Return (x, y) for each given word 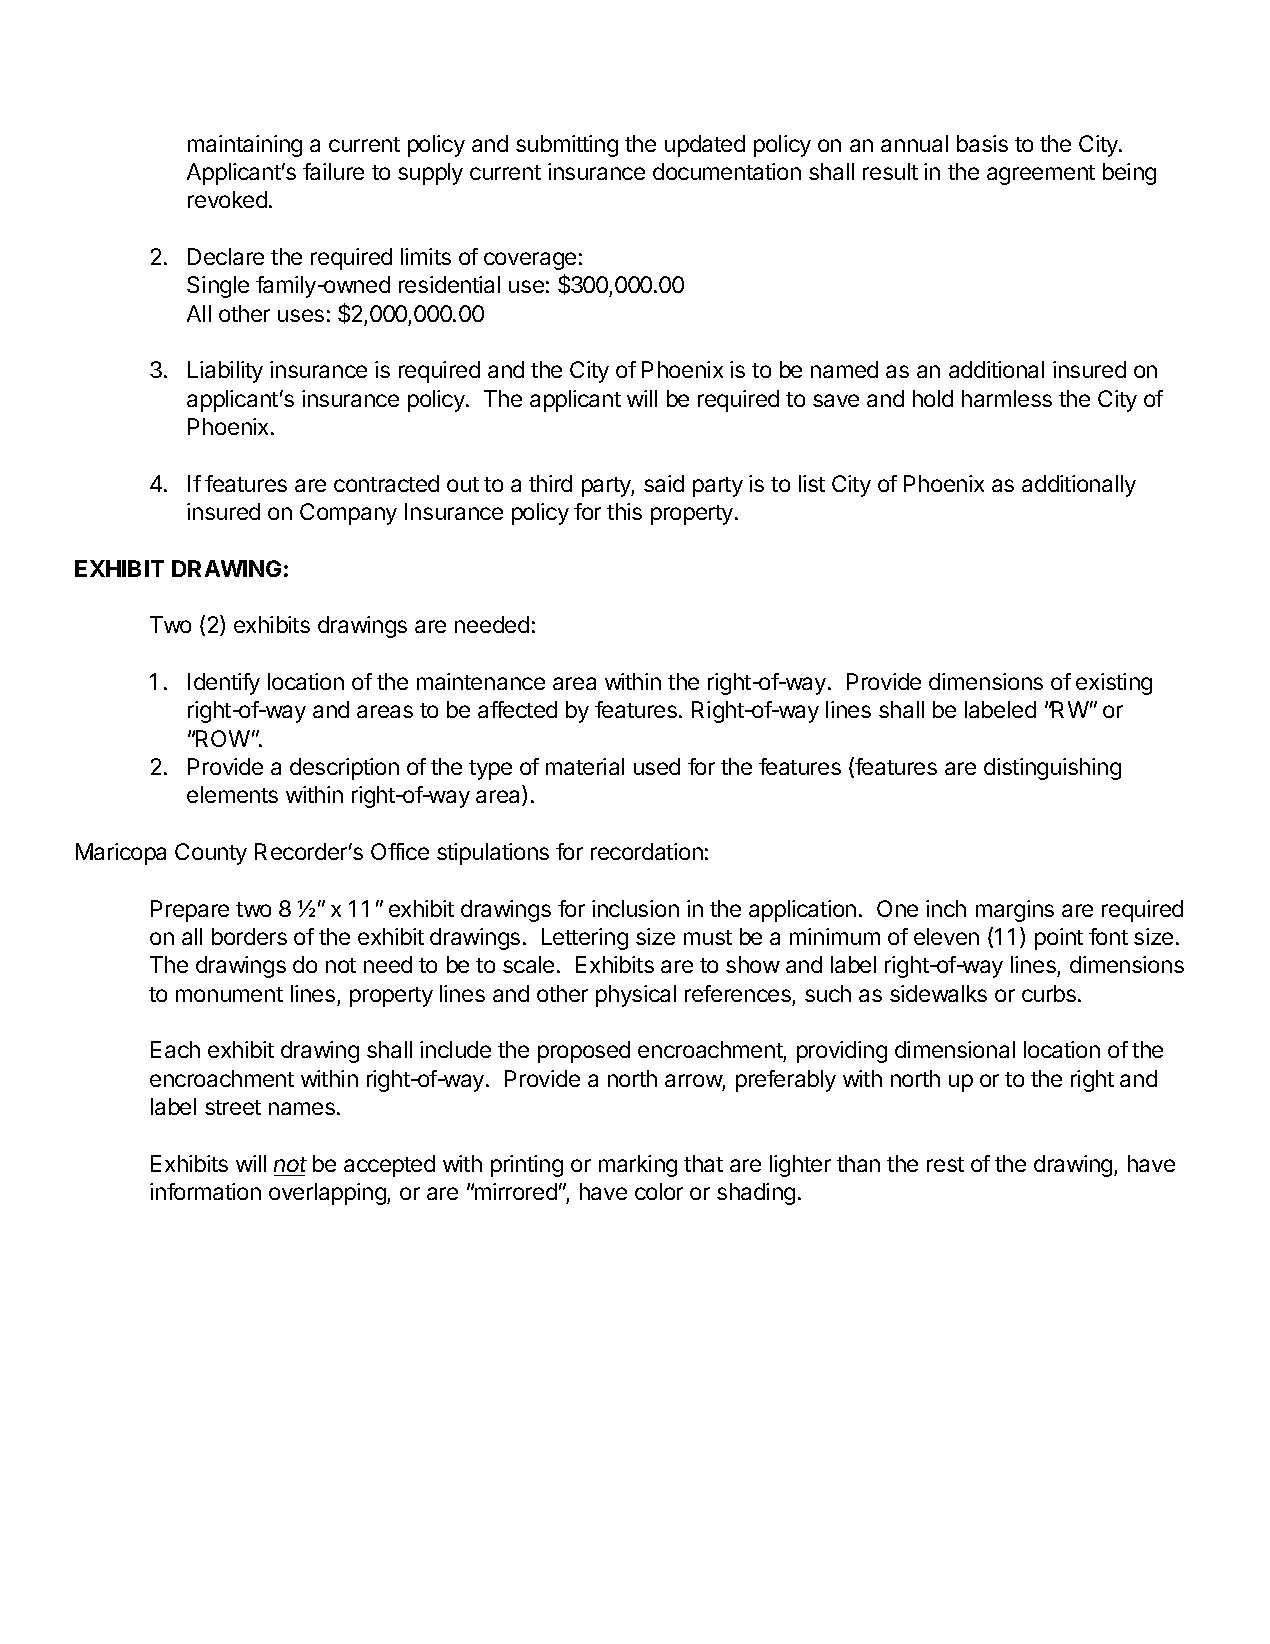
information (205, 1191)
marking (638, 1166)
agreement (1041, 175)
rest (945, 1164)
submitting (567, 146)
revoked (227, 199)
